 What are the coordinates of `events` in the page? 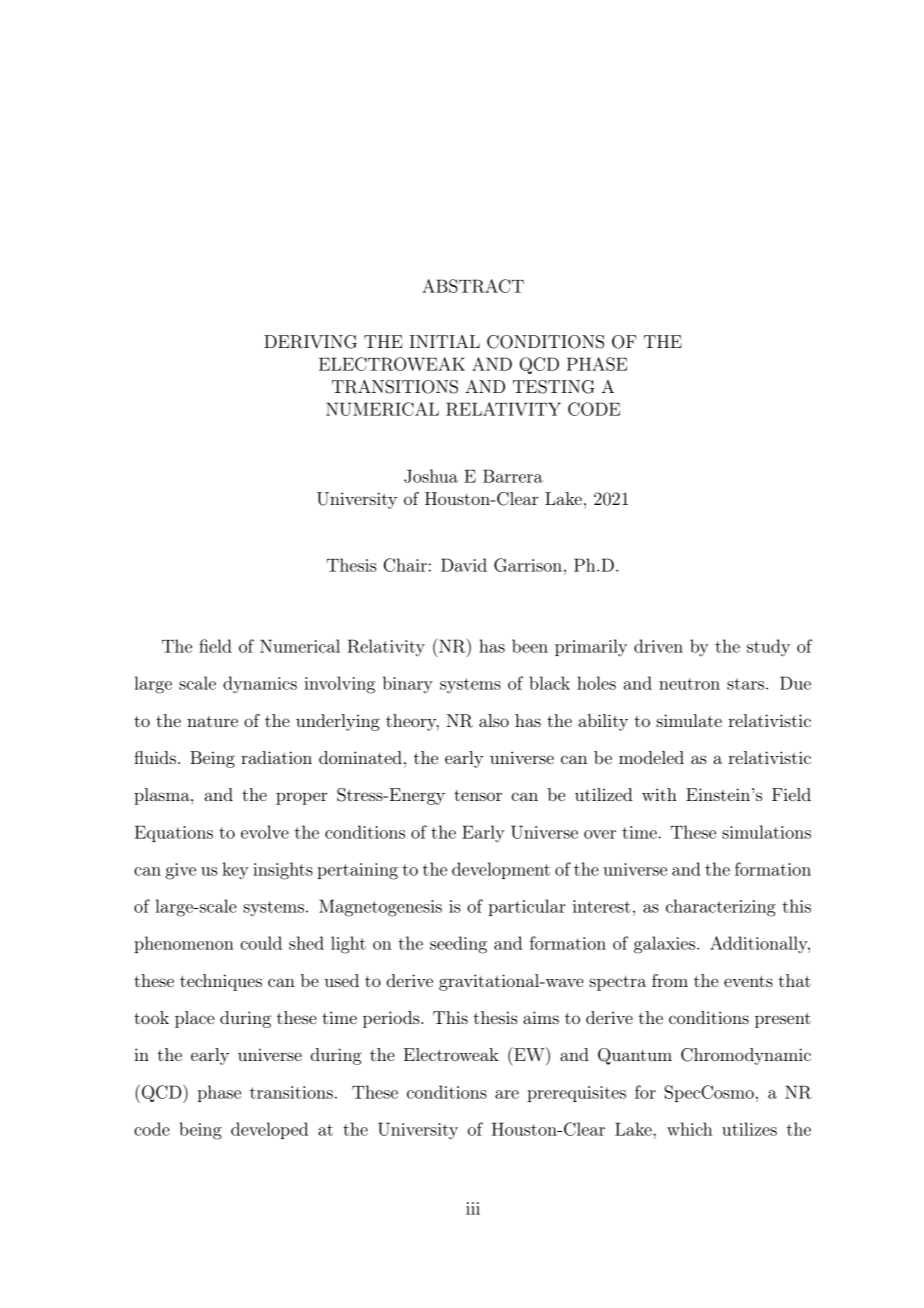 It's located at (748, 981).
